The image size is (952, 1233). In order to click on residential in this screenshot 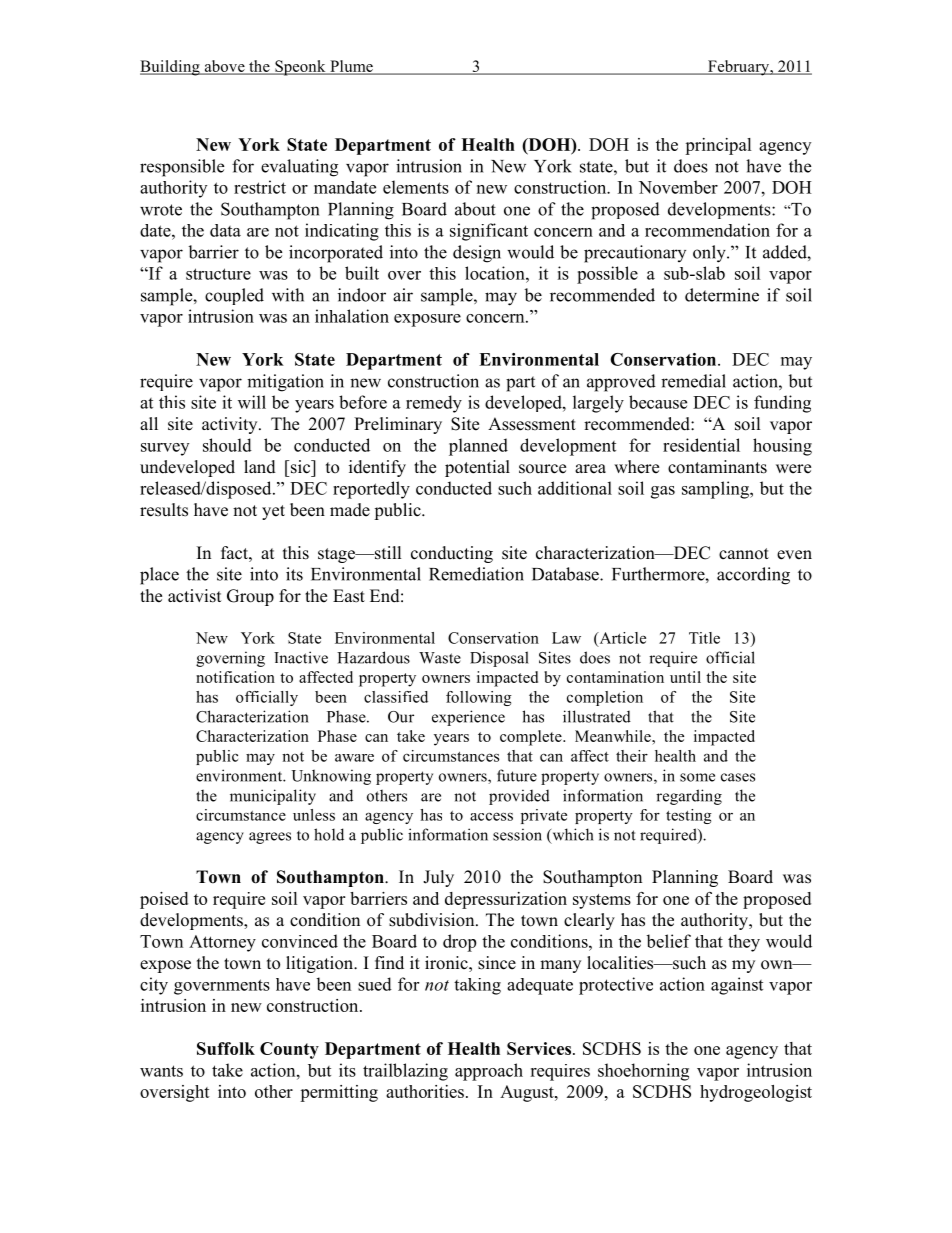, I will do `click(701, 445)`.
